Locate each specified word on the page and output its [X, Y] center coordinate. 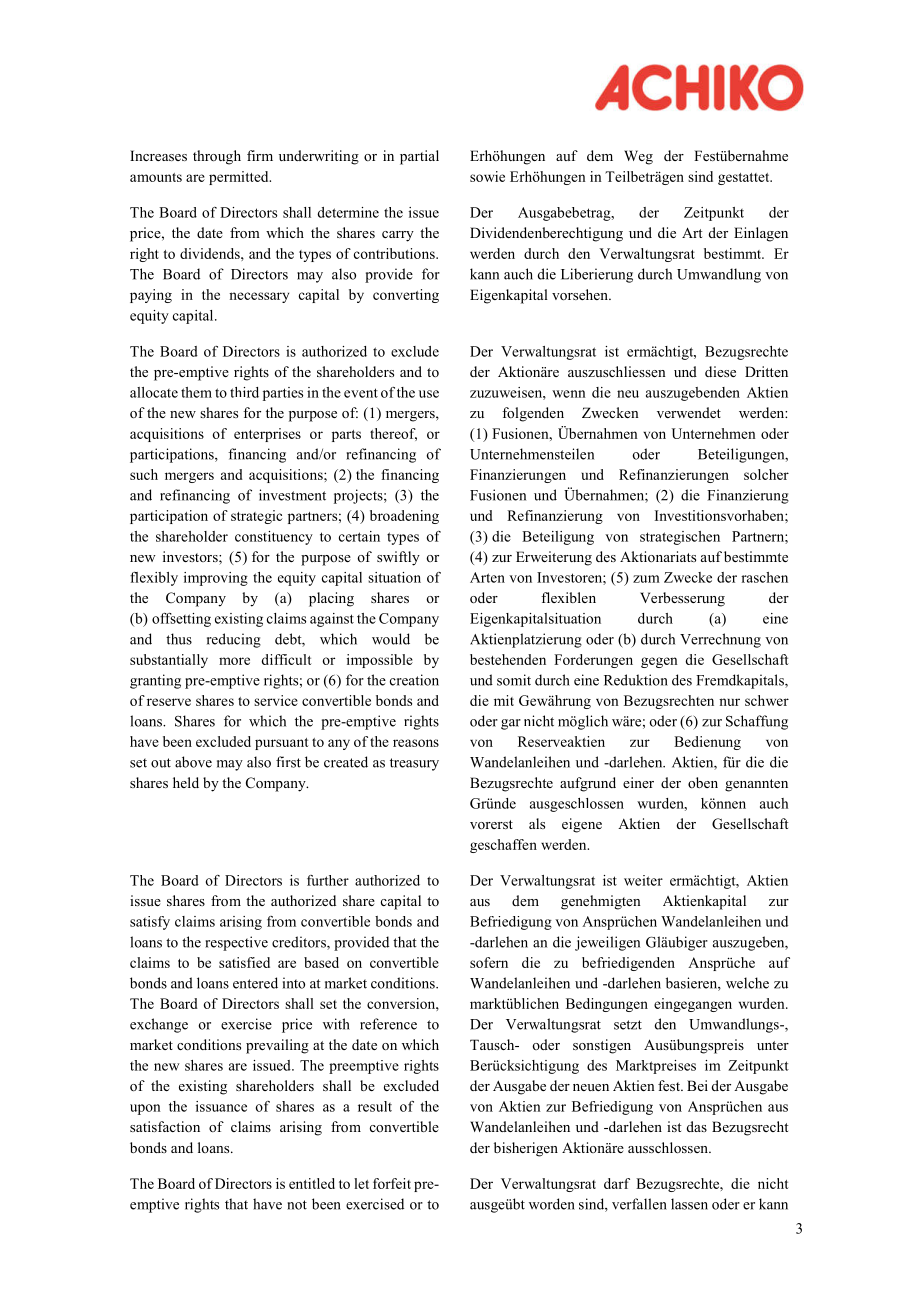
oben [703, 782]
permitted [240, 178]
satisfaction [165, 1126]
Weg [638, 157]
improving [216, 579]
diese [720, 371]
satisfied [244, 962]
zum [646, 579]
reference [388, 1024]
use [429, 394]
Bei [697, 1085]
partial [419, 157]
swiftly [398, 558]
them [196, 392]
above [193, 762]
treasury [414, 764]
